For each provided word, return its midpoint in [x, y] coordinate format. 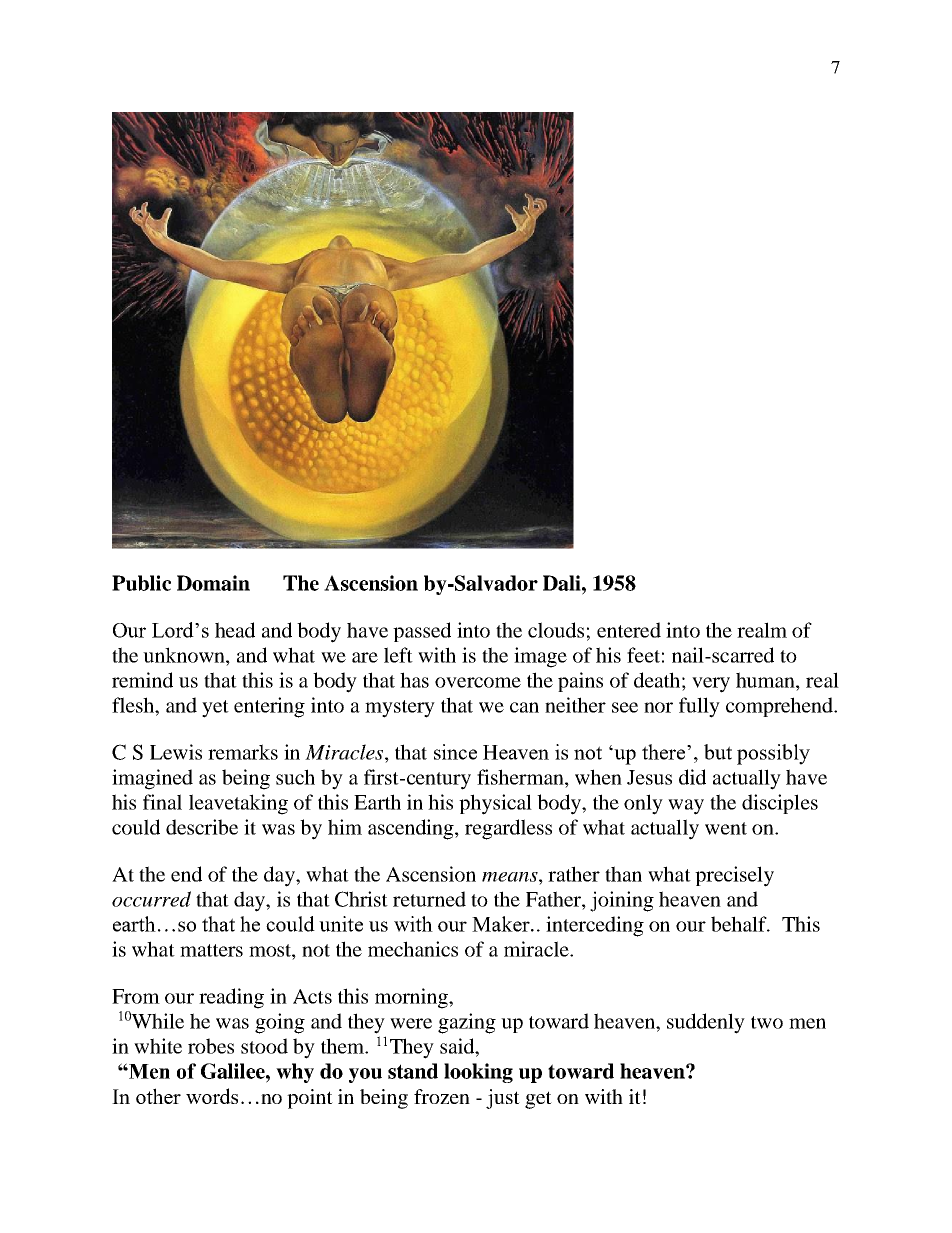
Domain [213, 583]
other [158, 1096]
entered [629, 630]
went [726, 828]
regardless [508, 829]
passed [422, 632]
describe [202, 827]
